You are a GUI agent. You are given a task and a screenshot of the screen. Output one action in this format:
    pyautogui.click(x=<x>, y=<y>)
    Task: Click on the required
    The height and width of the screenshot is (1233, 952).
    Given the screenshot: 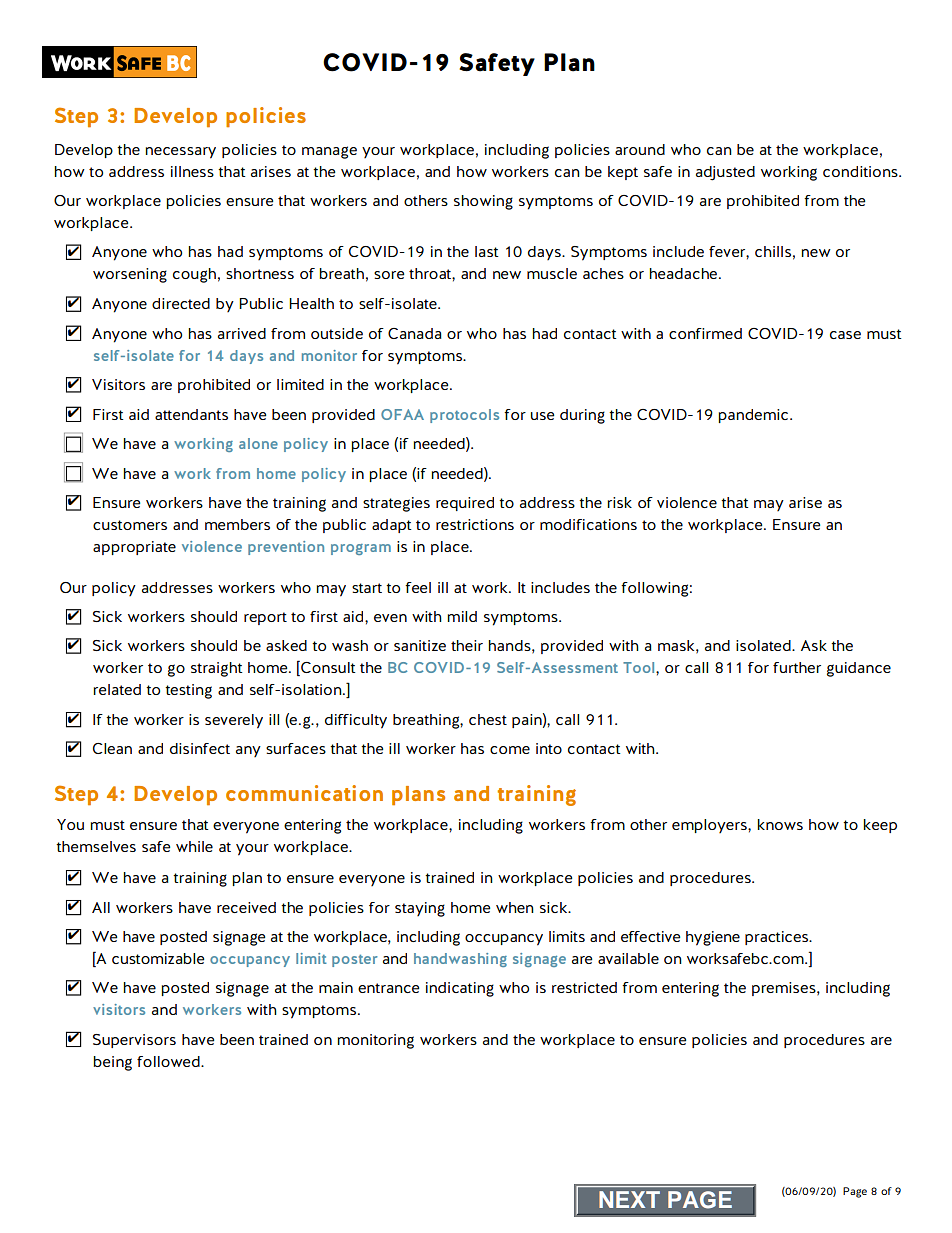 What is the action you would take?
    pyautogui.click(x=465, y=504)
